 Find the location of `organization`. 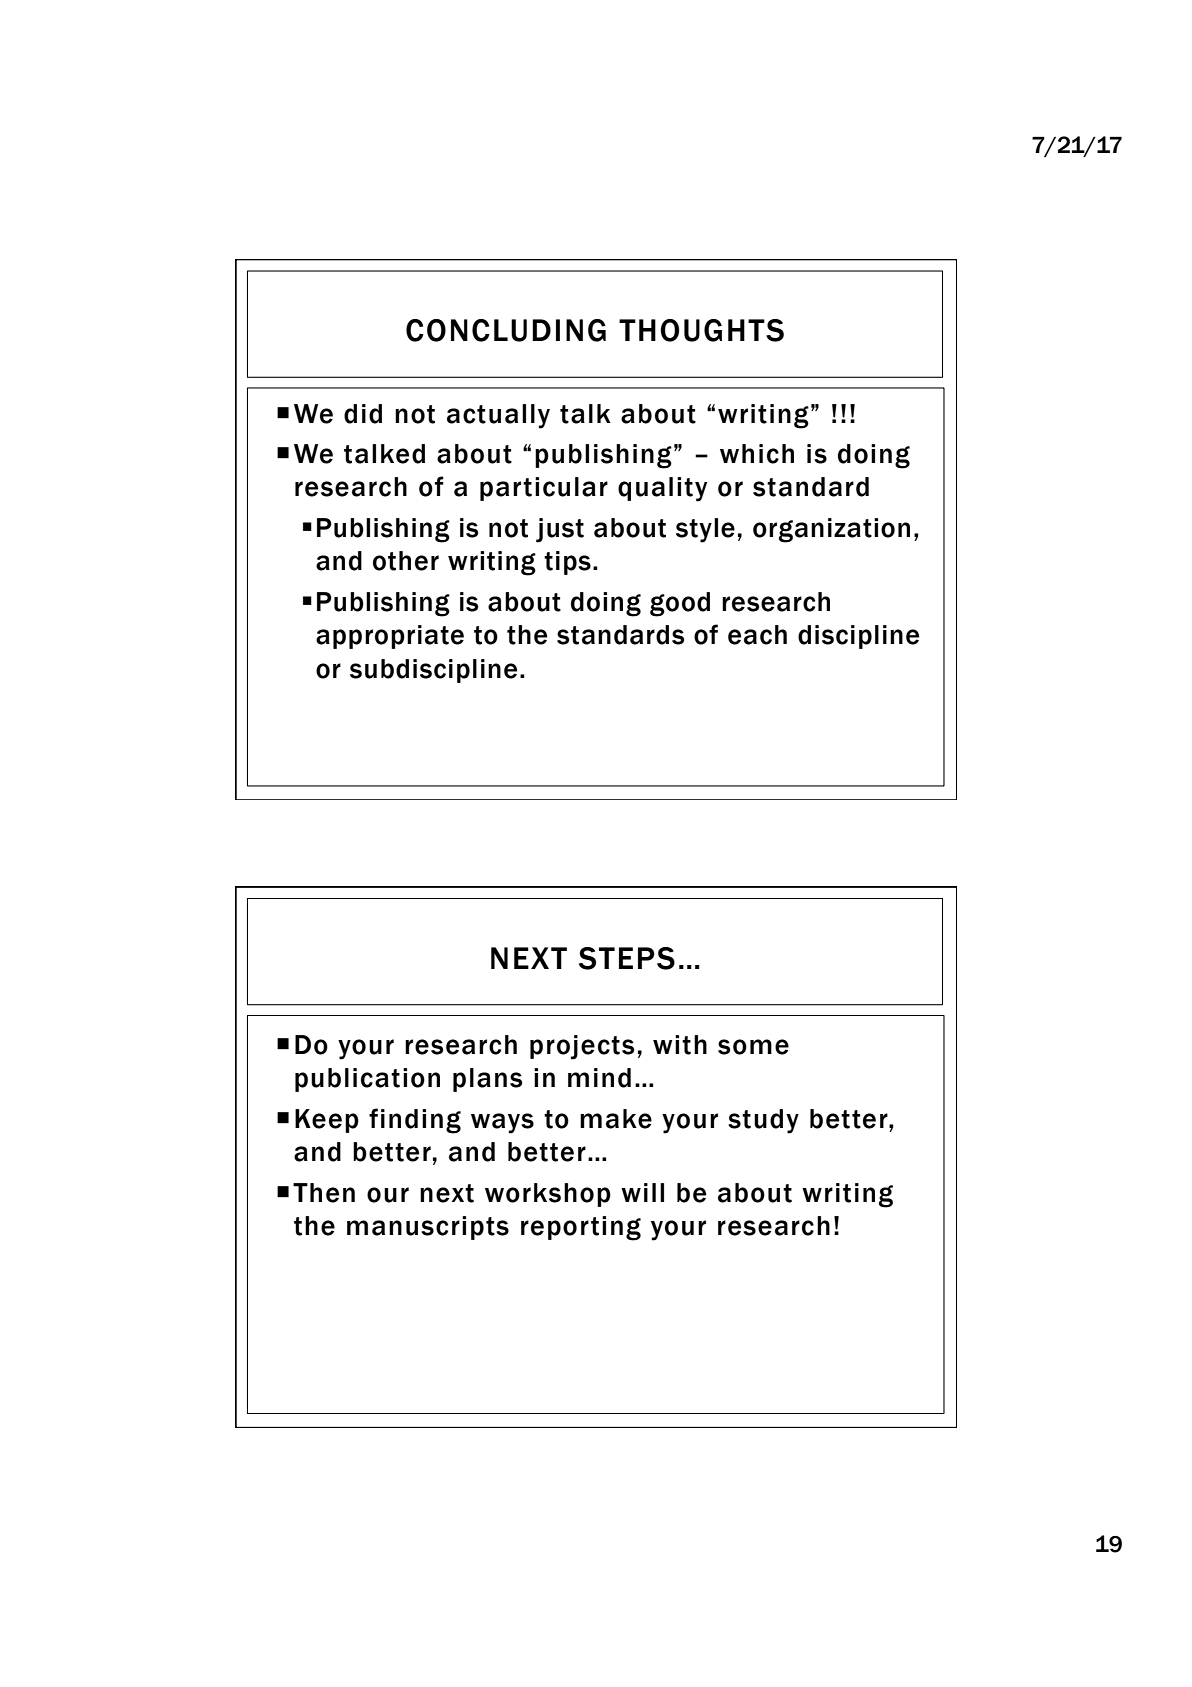

organization is located at coordinates (831, 530).
